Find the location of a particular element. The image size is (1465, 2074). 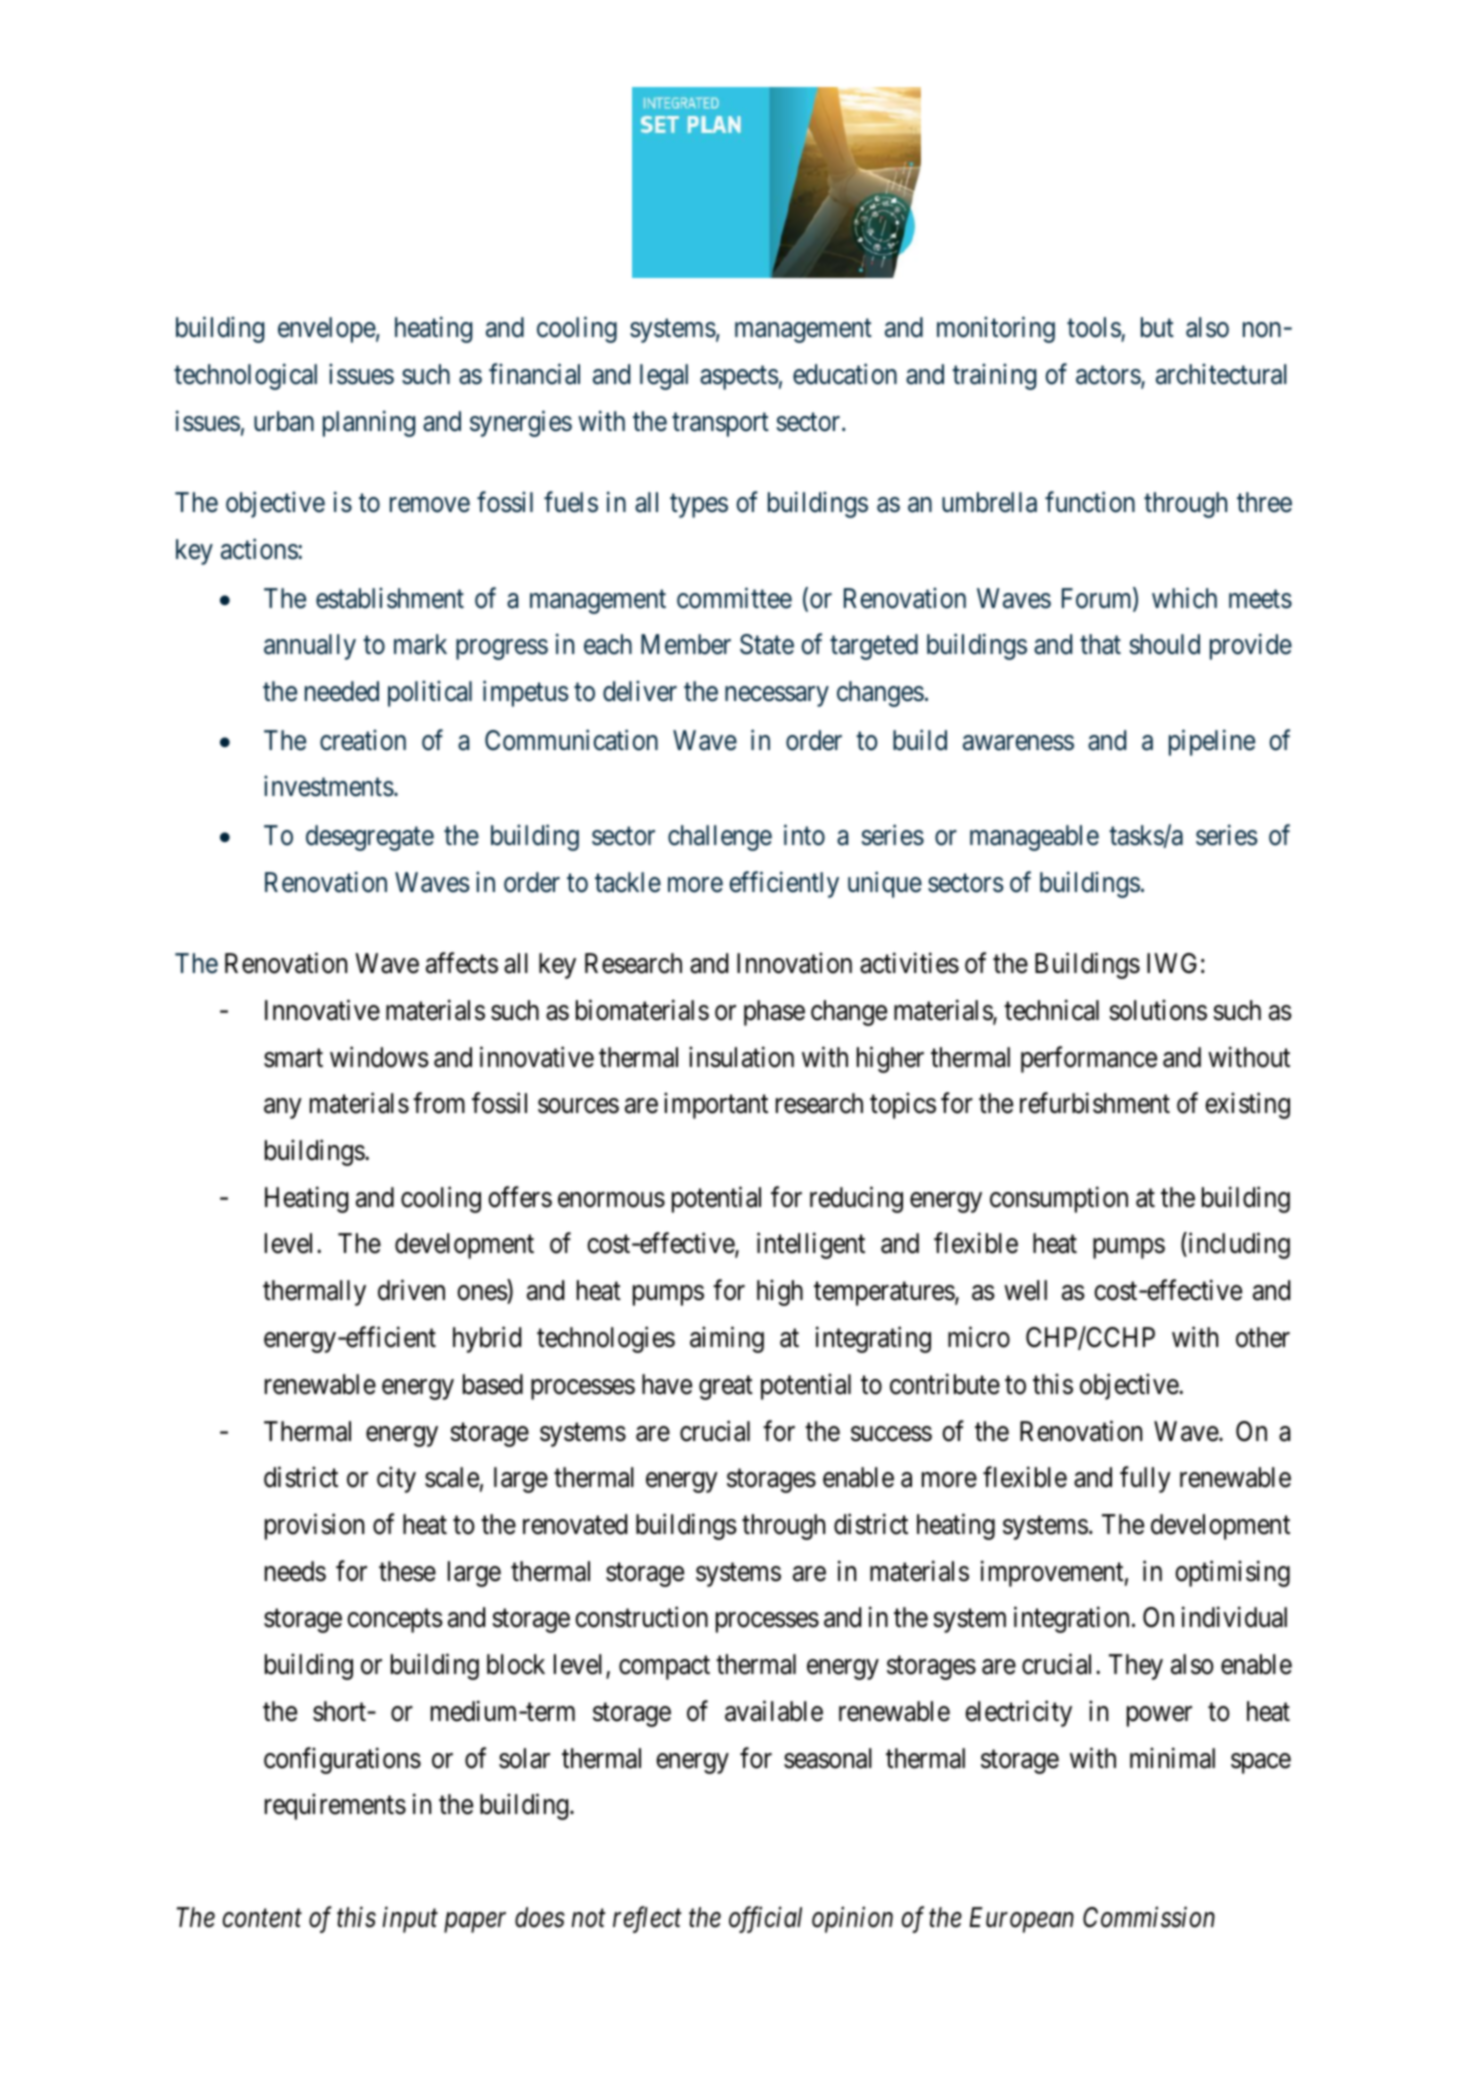

input is located at coordinates (410, 1920).
